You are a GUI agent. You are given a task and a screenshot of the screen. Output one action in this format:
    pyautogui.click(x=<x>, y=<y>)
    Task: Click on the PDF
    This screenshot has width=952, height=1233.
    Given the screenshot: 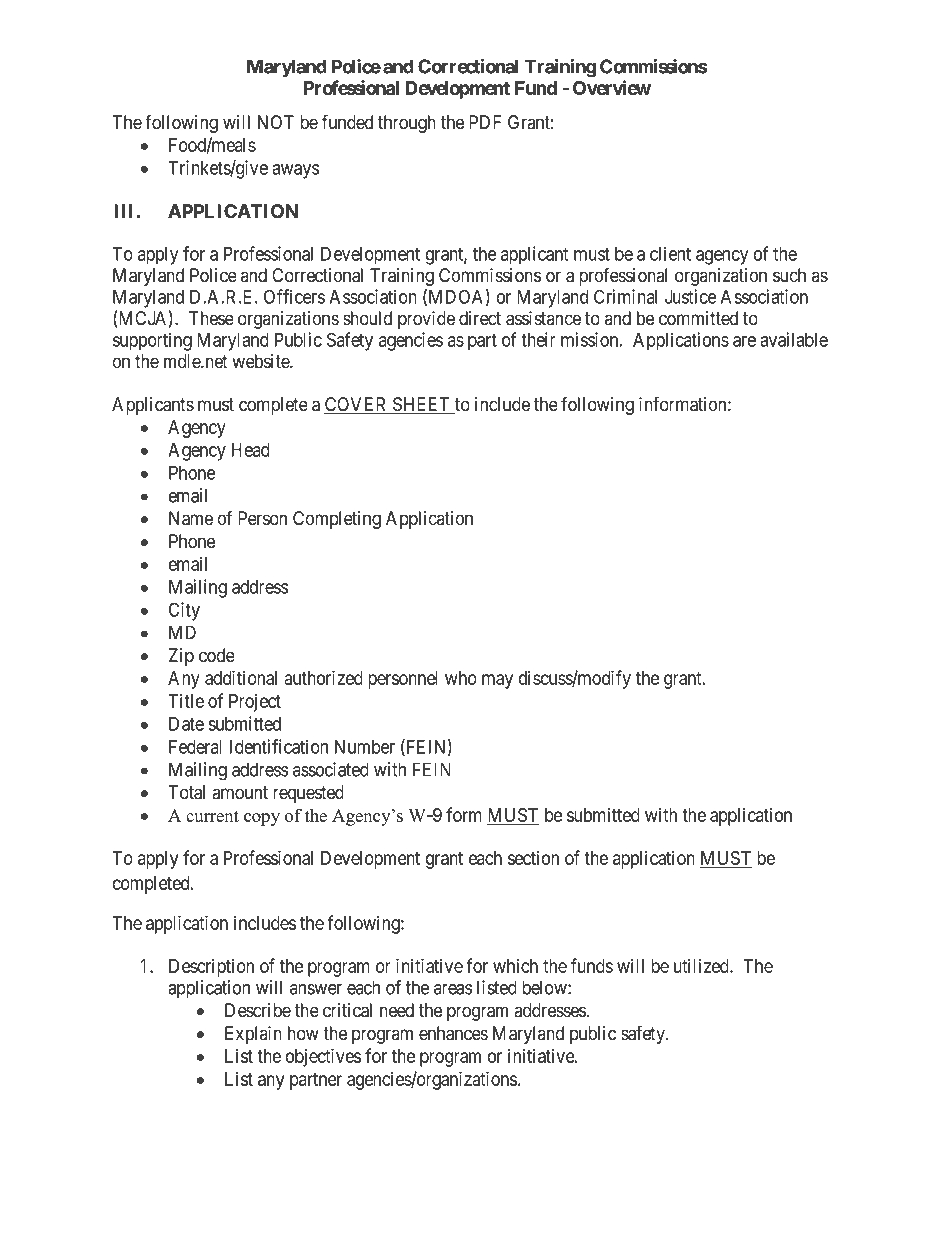 What is the action you would take?
    pyautogui.click(x=485, y=122)
